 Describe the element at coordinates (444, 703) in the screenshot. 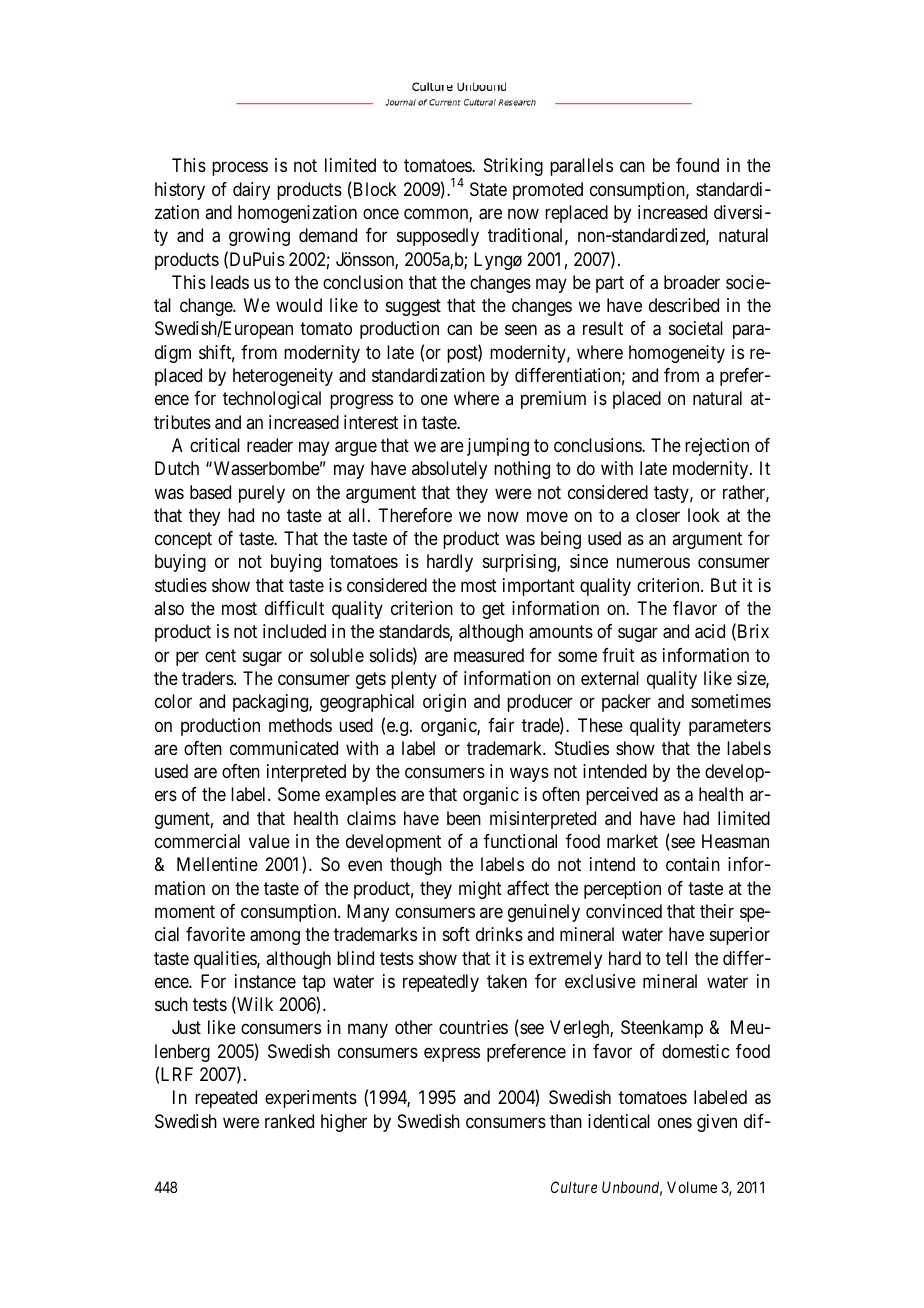

I see `origin` at that location.
